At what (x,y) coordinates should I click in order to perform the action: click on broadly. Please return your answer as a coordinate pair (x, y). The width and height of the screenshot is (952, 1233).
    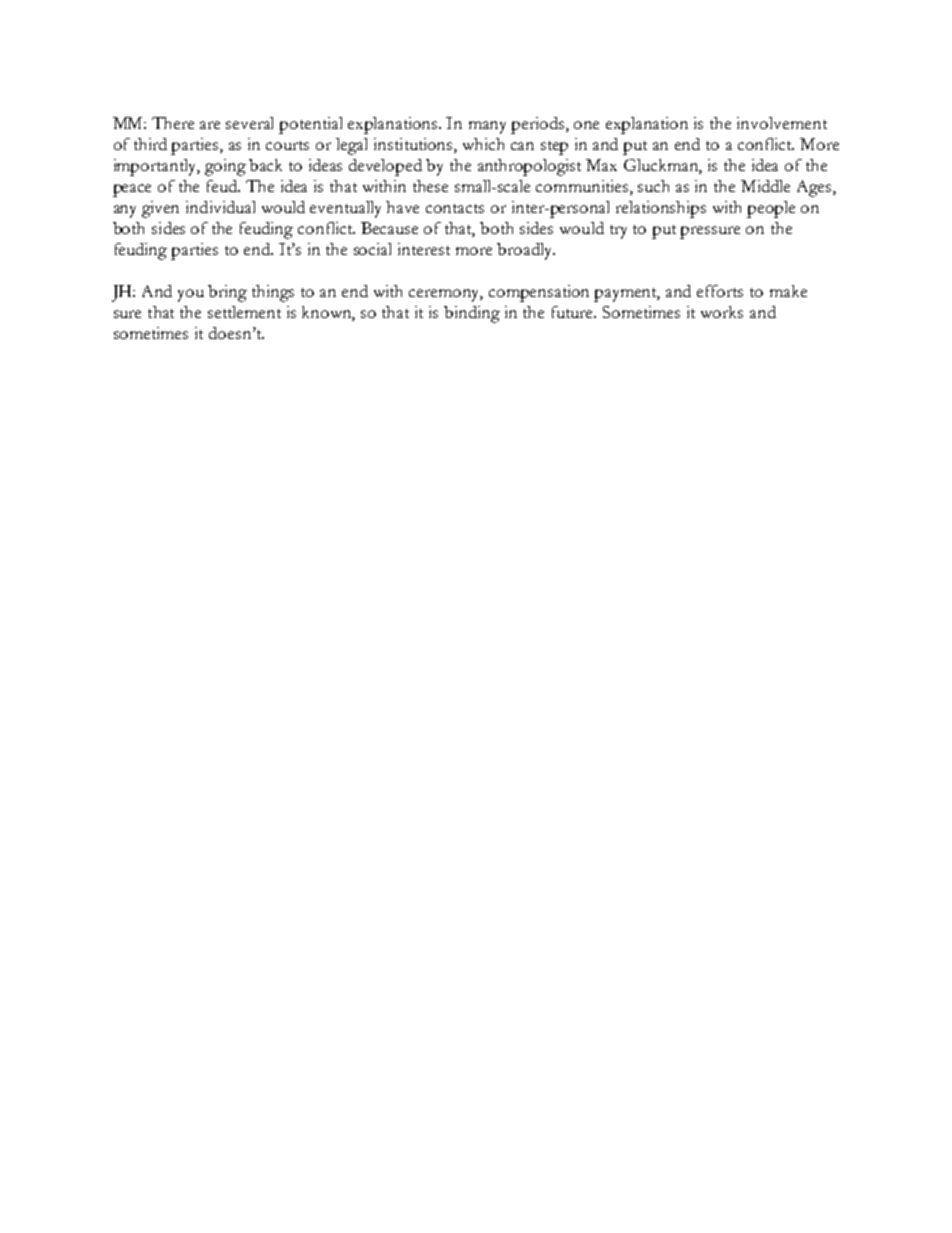
    Looking at the image, I should click on (526, 251).
